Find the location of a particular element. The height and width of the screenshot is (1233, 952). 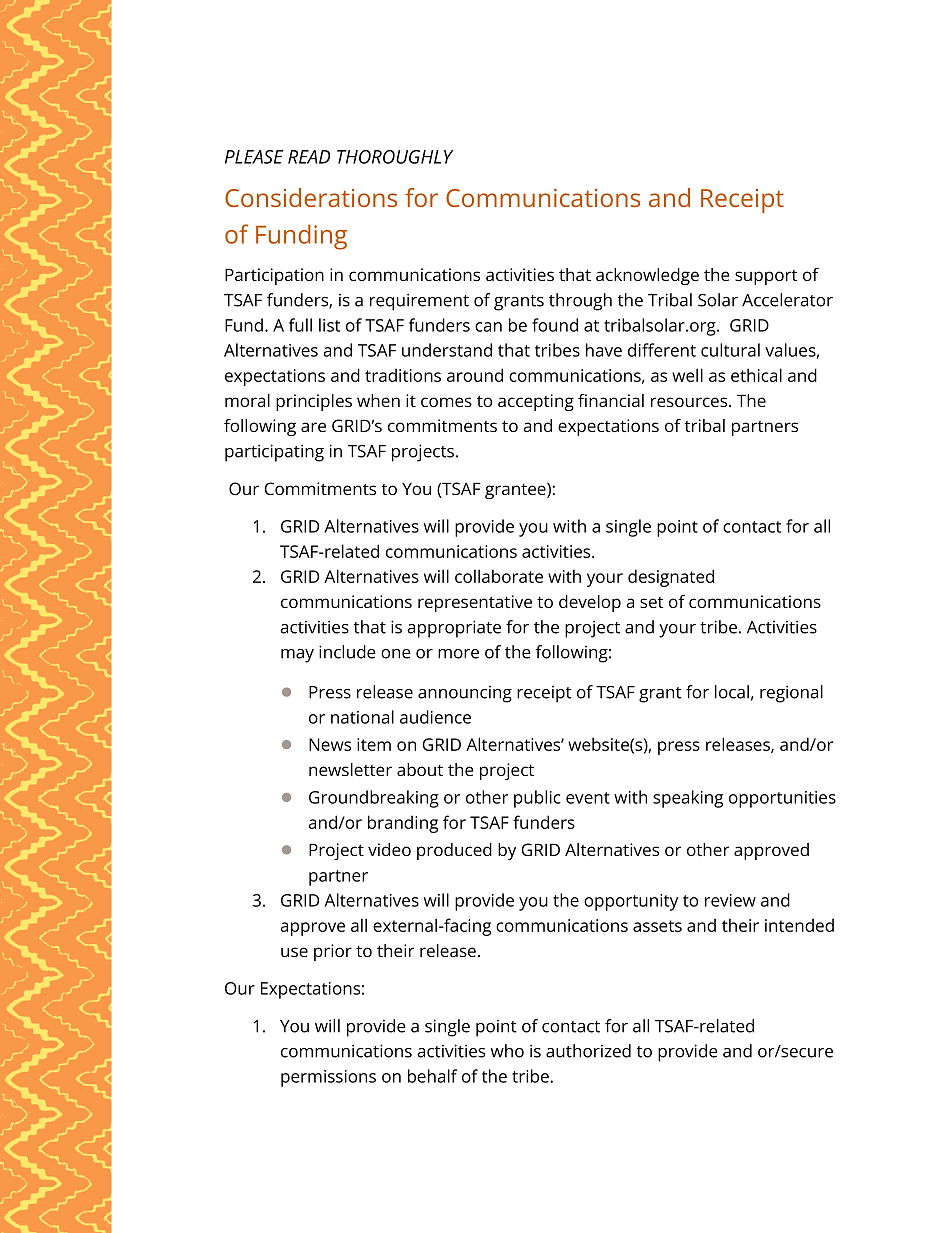

item is located at coordinates (374, 744).
